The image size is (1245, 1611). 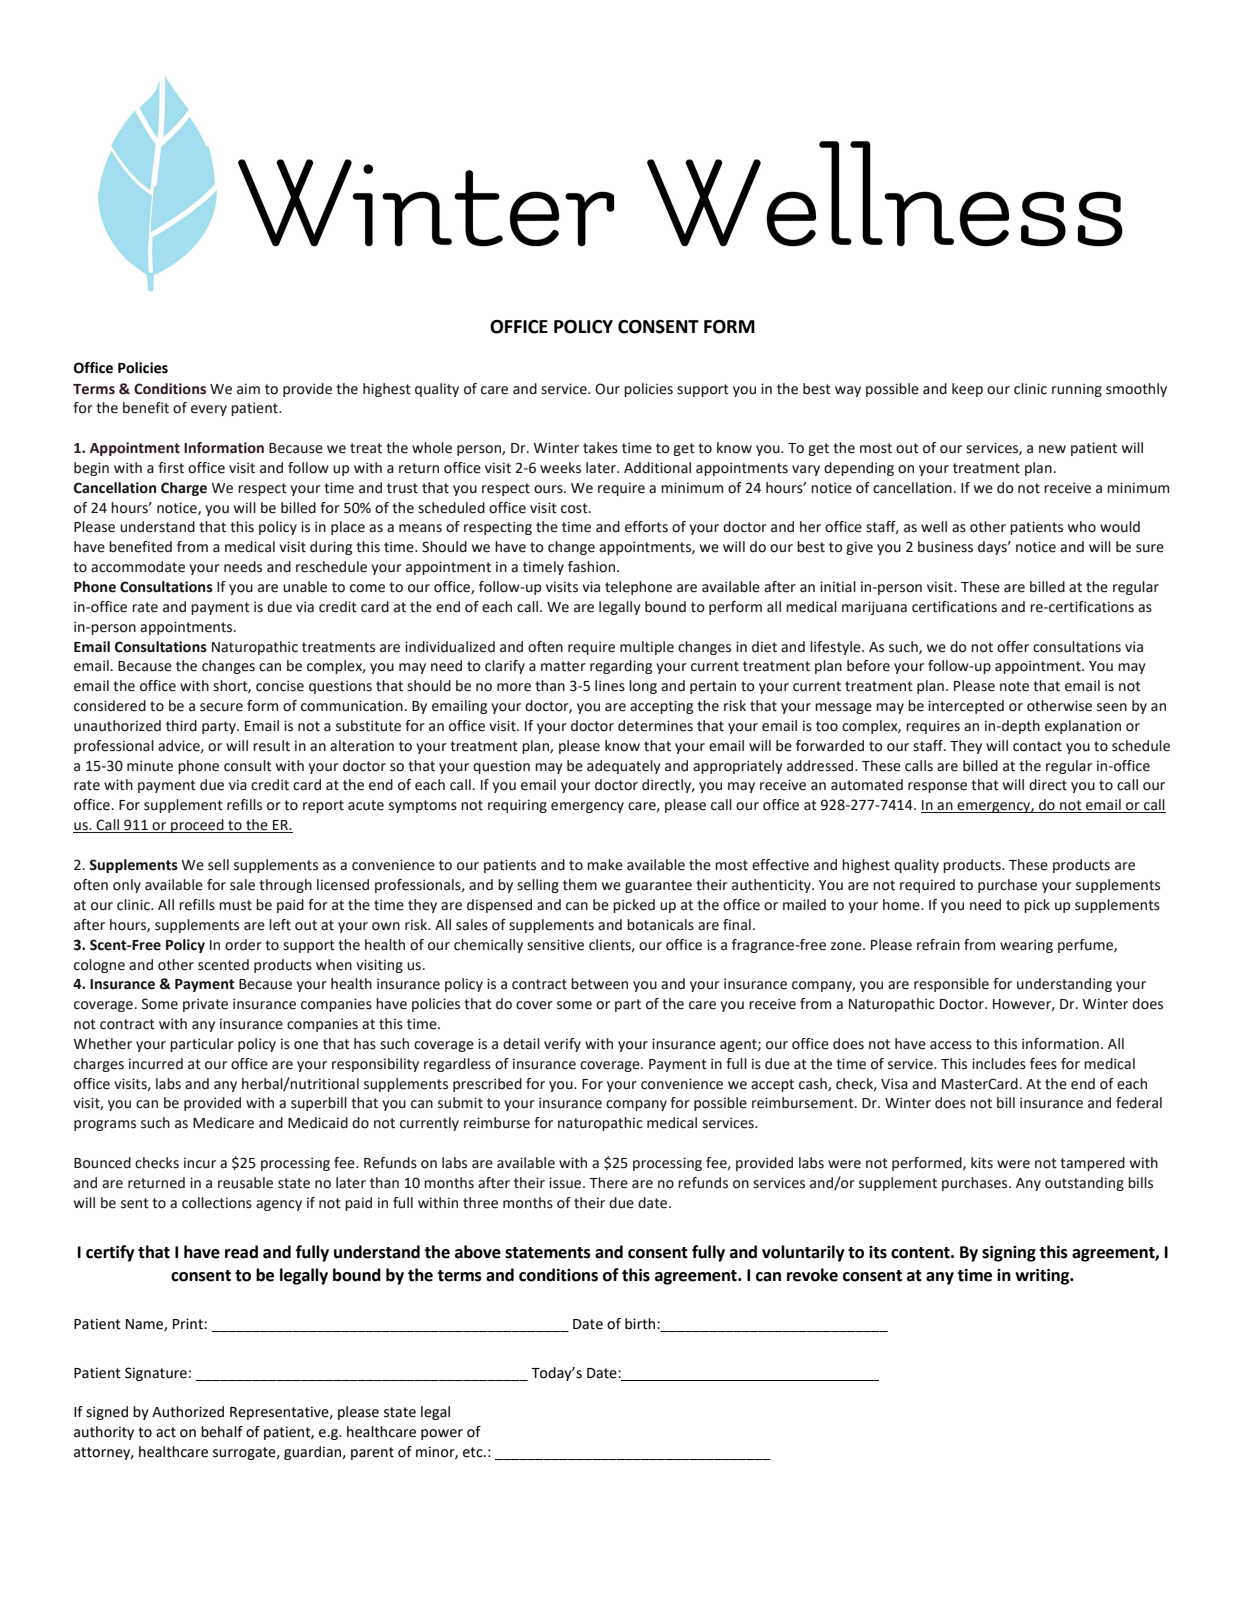 I want to click on new, so click(x=1052, y=449).
